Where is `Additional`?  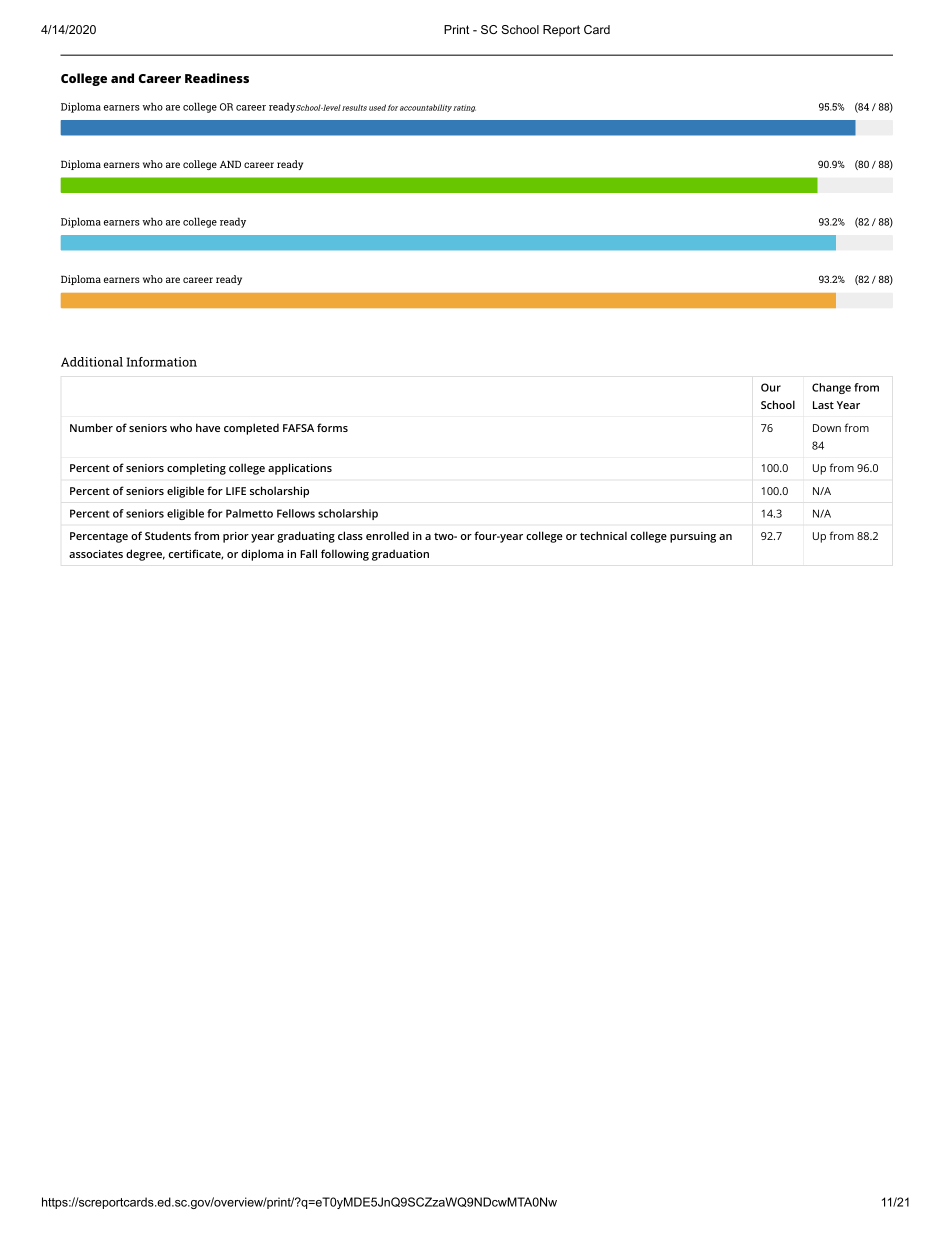 Additional is located at coordinates (92, 362).
